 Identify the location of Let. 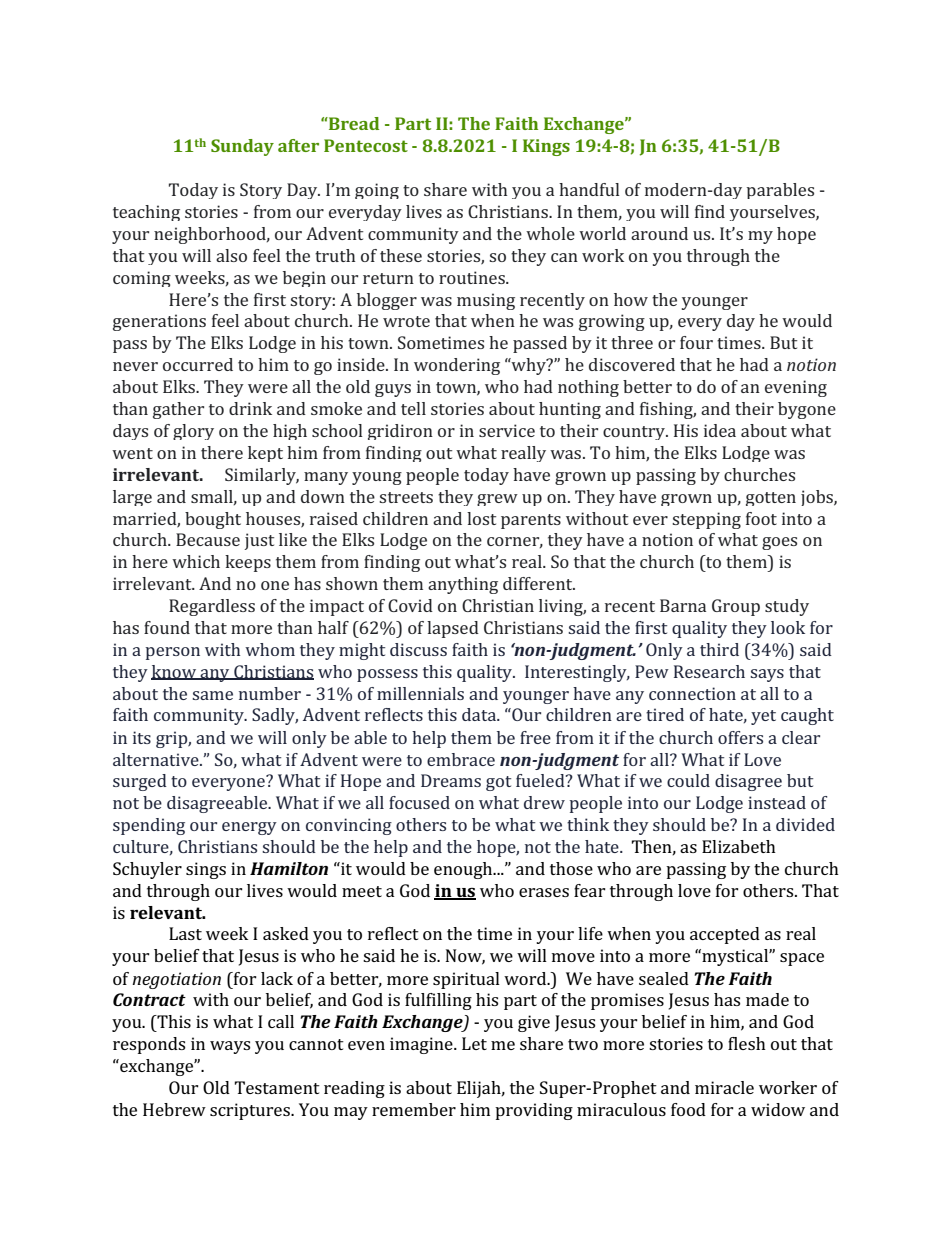
(474, 1043).
